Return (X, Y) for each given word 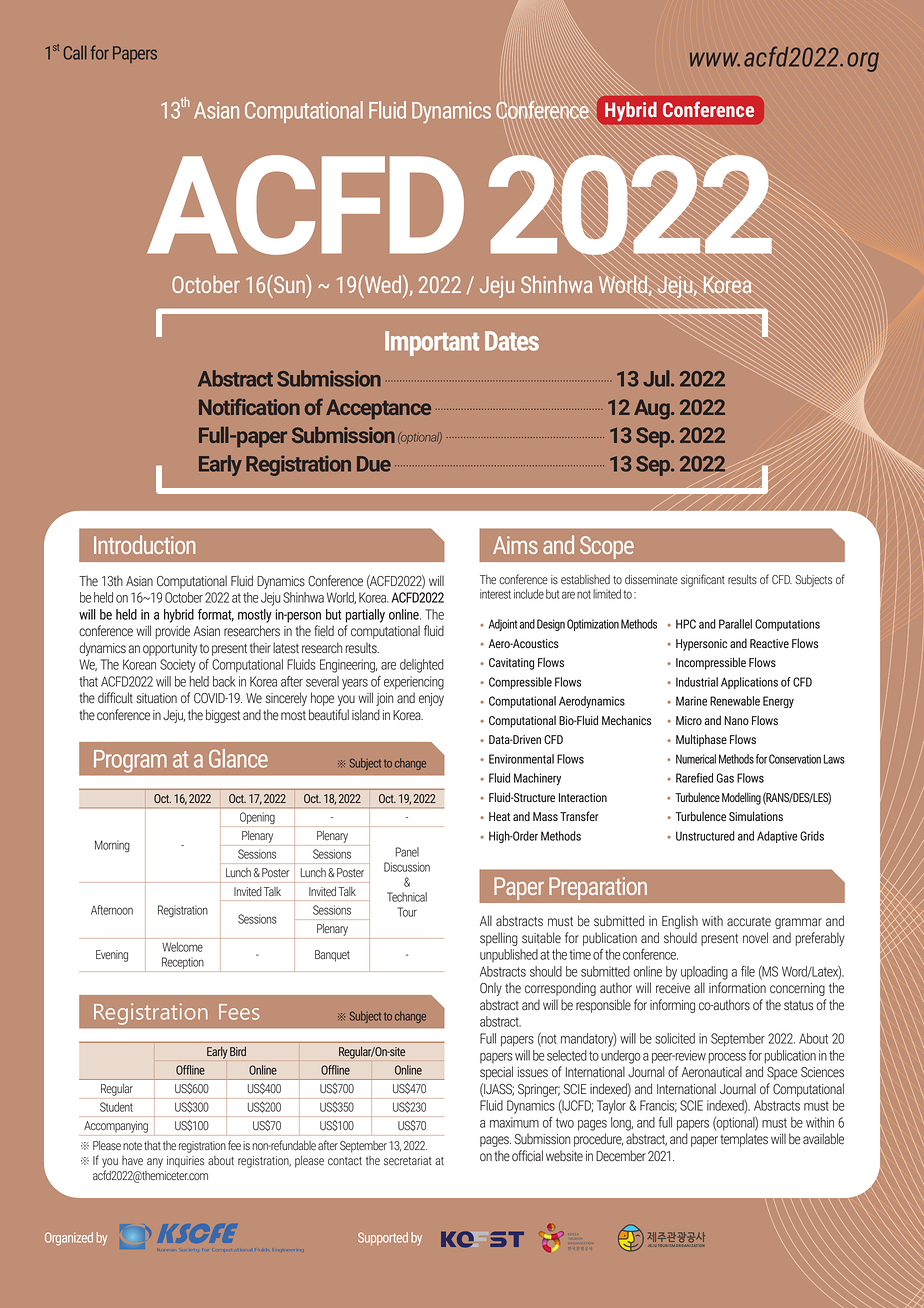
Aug (653, 409)
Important (432, 343)
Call (75, 52)
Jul (657, 378)
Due (374, 464)
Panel (407, 852)
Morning (112, 846)
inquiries (185, 1162)
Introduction (144, 544)
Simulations (756, 816)
